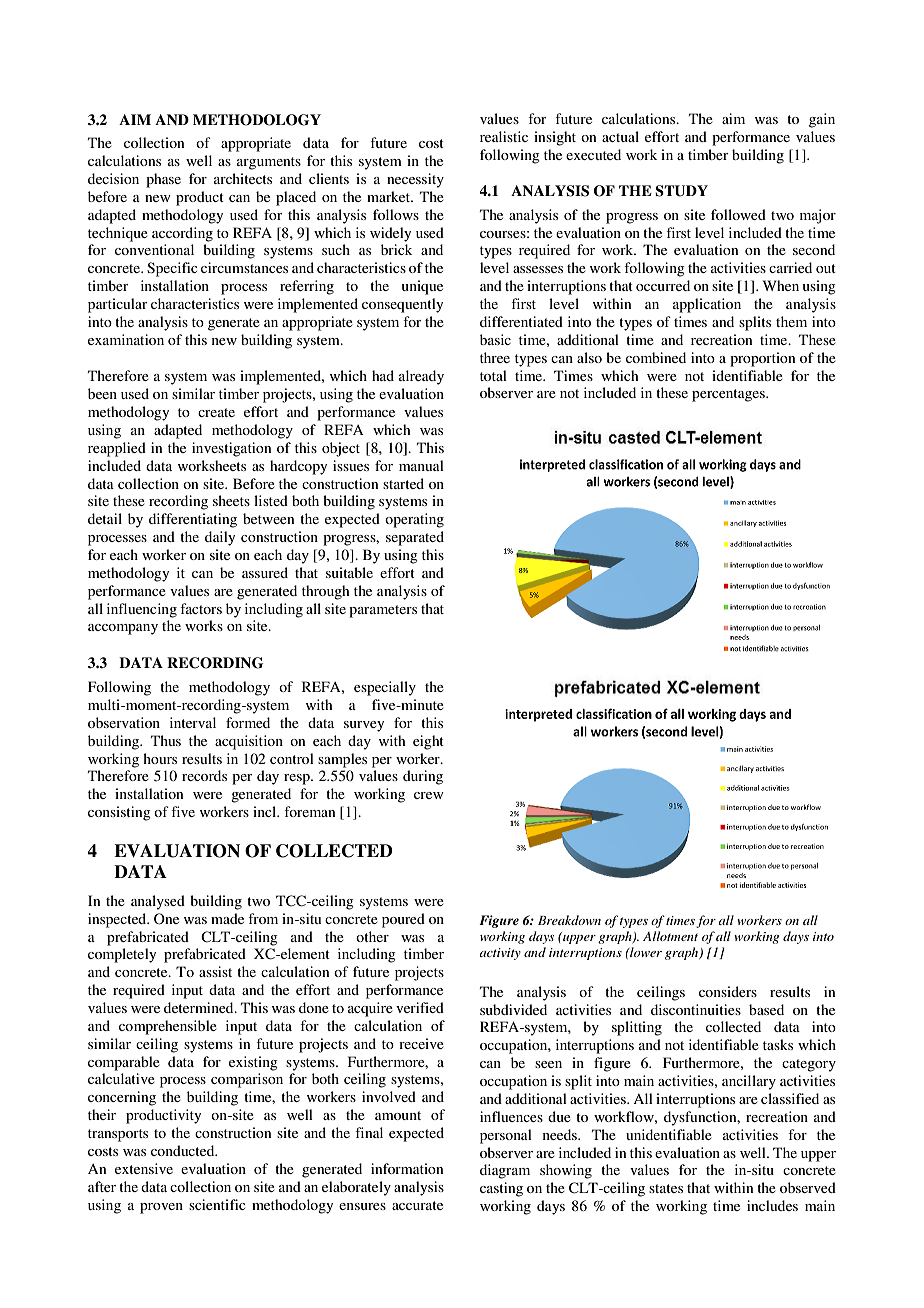 The image size is (924, 1308). I want to click on realistic, so click(504, 136).
